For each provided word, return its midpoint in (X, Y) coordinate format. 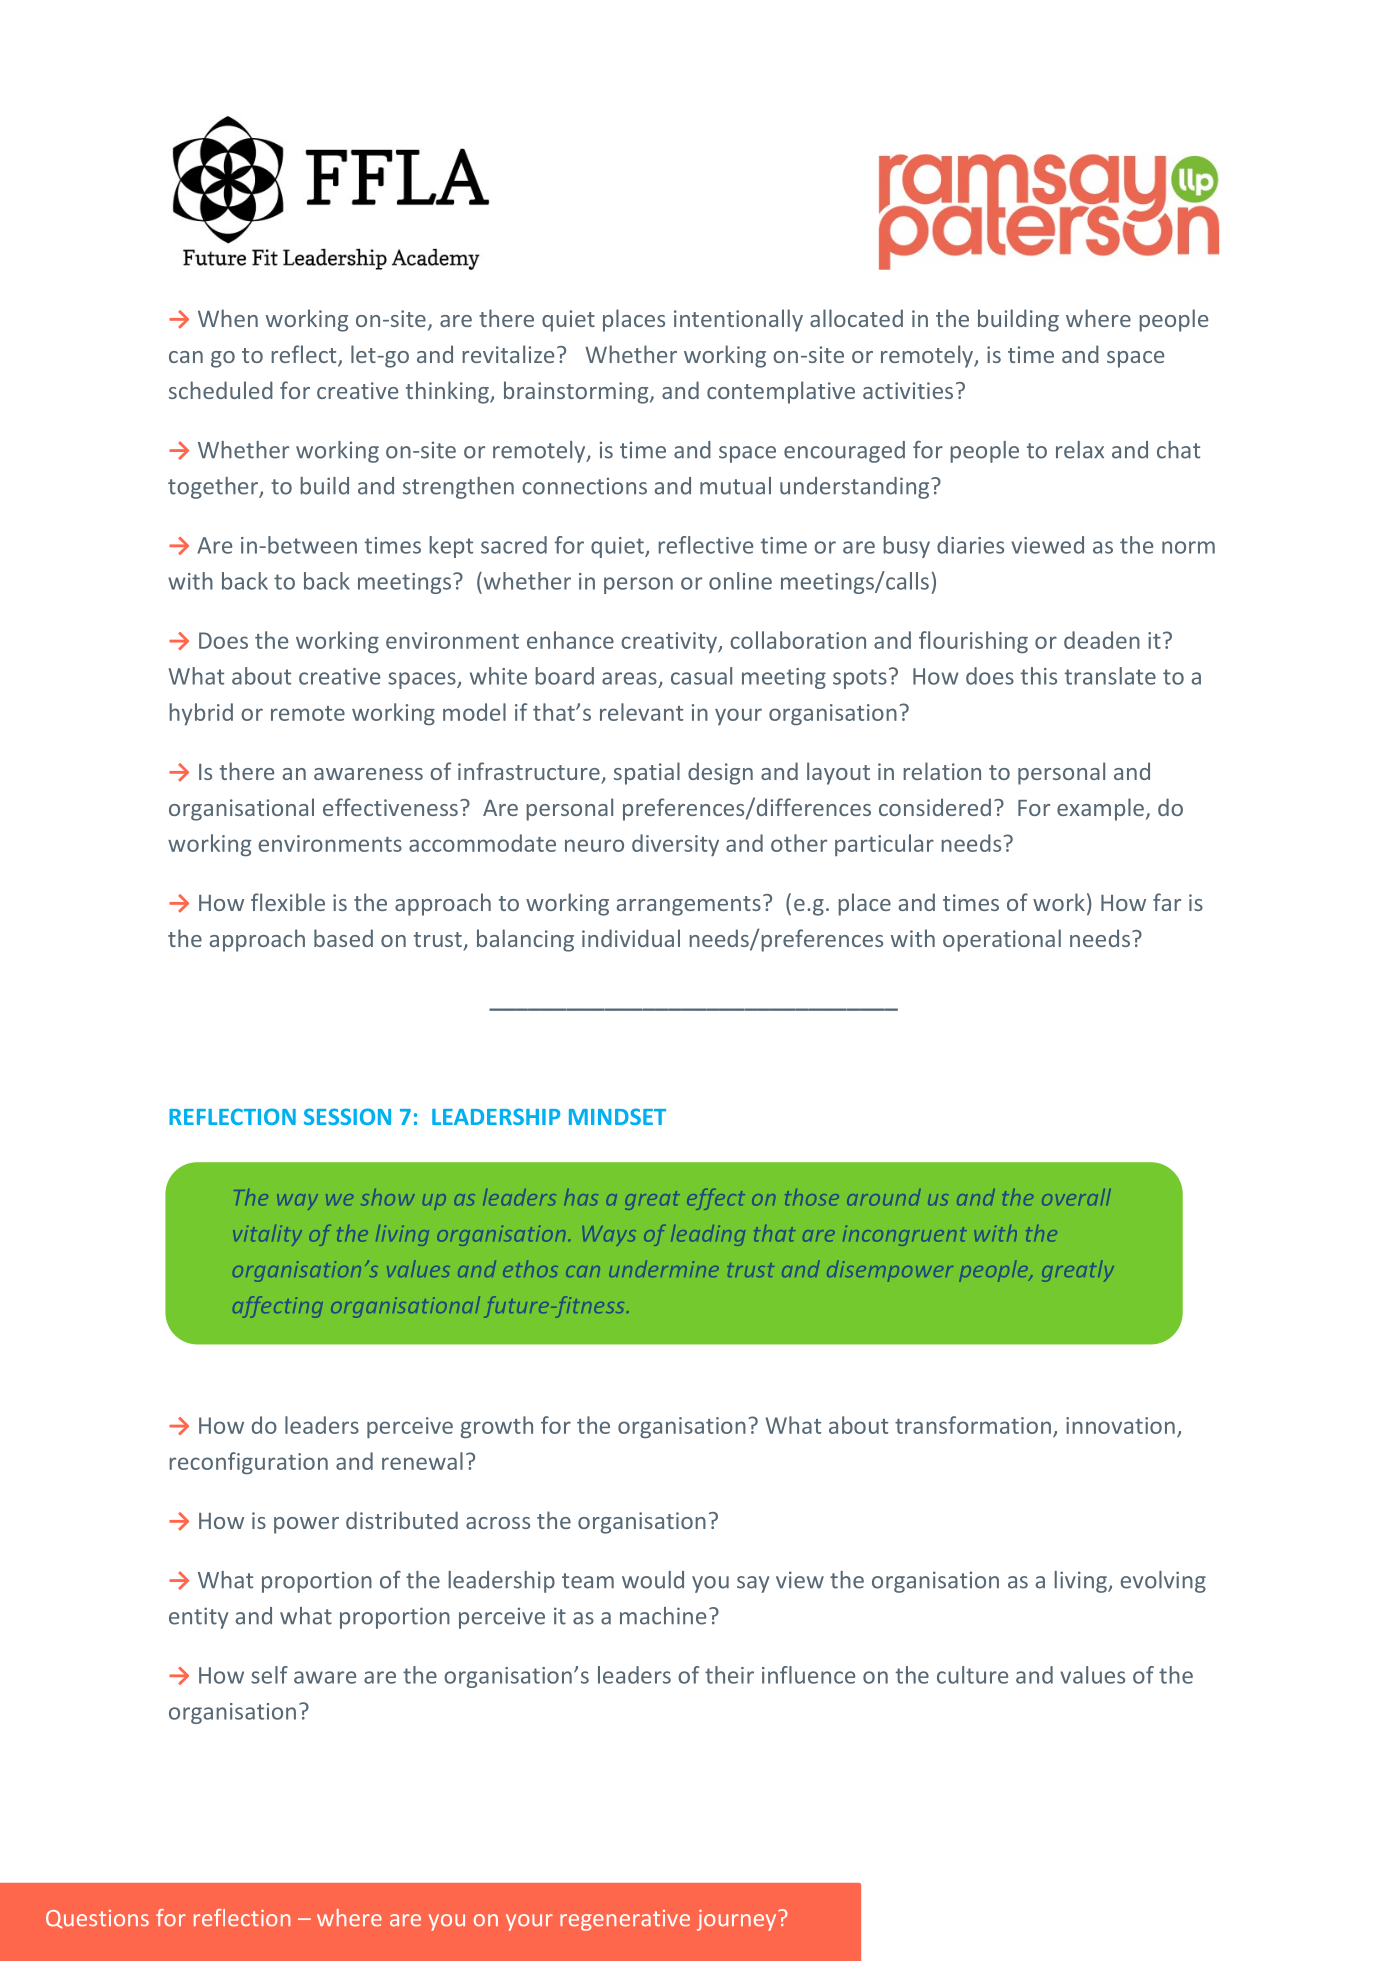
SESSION (347, 1116)
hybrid (201, 714)
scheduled (221, 390)
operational (1002, 940)
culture (972, 1675)
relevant (641, 712)
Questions (97, 1919)
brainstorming (577, 392)
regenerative (625, 1920)
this (1039, 676)
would (653, 1580)
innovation (1120, 1425)
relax (1080, 450)
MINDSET (617, 1116)
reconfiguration (248, 1463)
